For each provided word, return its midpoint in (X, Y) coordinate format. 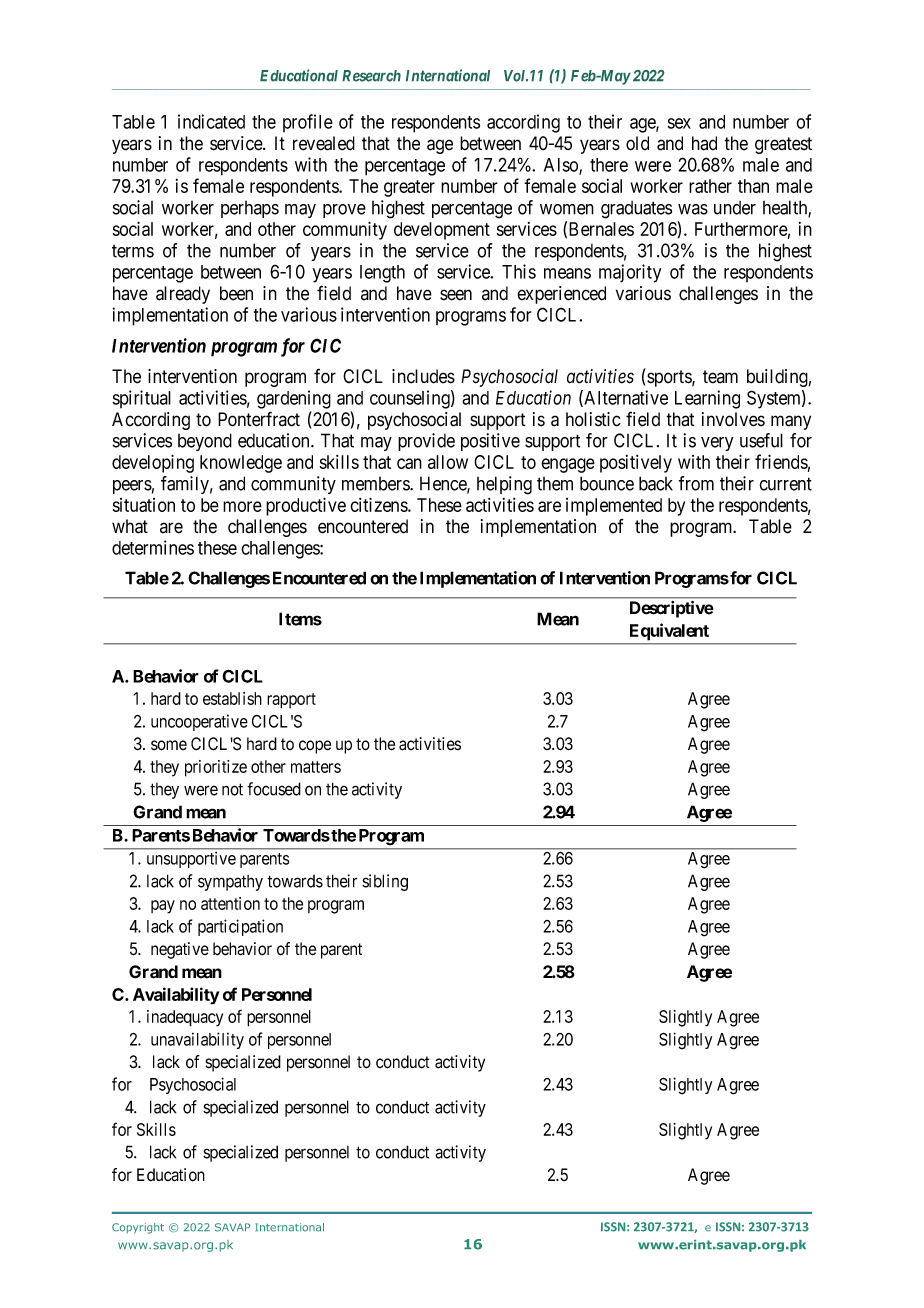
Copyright (138, 1228)
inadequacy (185, 1018)
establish (232, 698)
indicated (211, 121)
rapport (291, 701)
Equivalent (669, 631)
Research (371, 76)
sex (679, 123)
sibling (385, 882)
